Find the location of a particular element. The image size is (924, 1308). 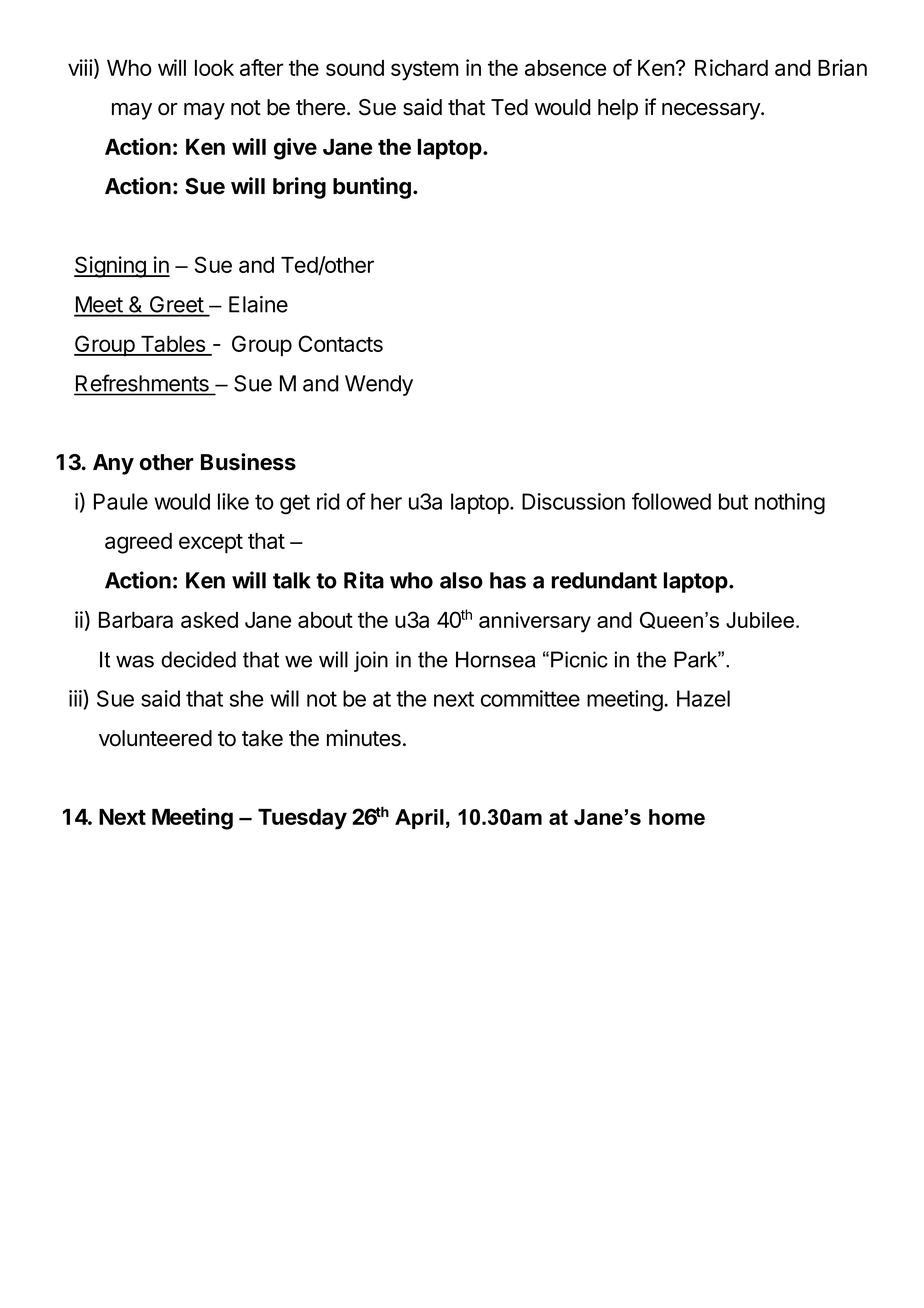

but is located at coordinates (733, 501).
